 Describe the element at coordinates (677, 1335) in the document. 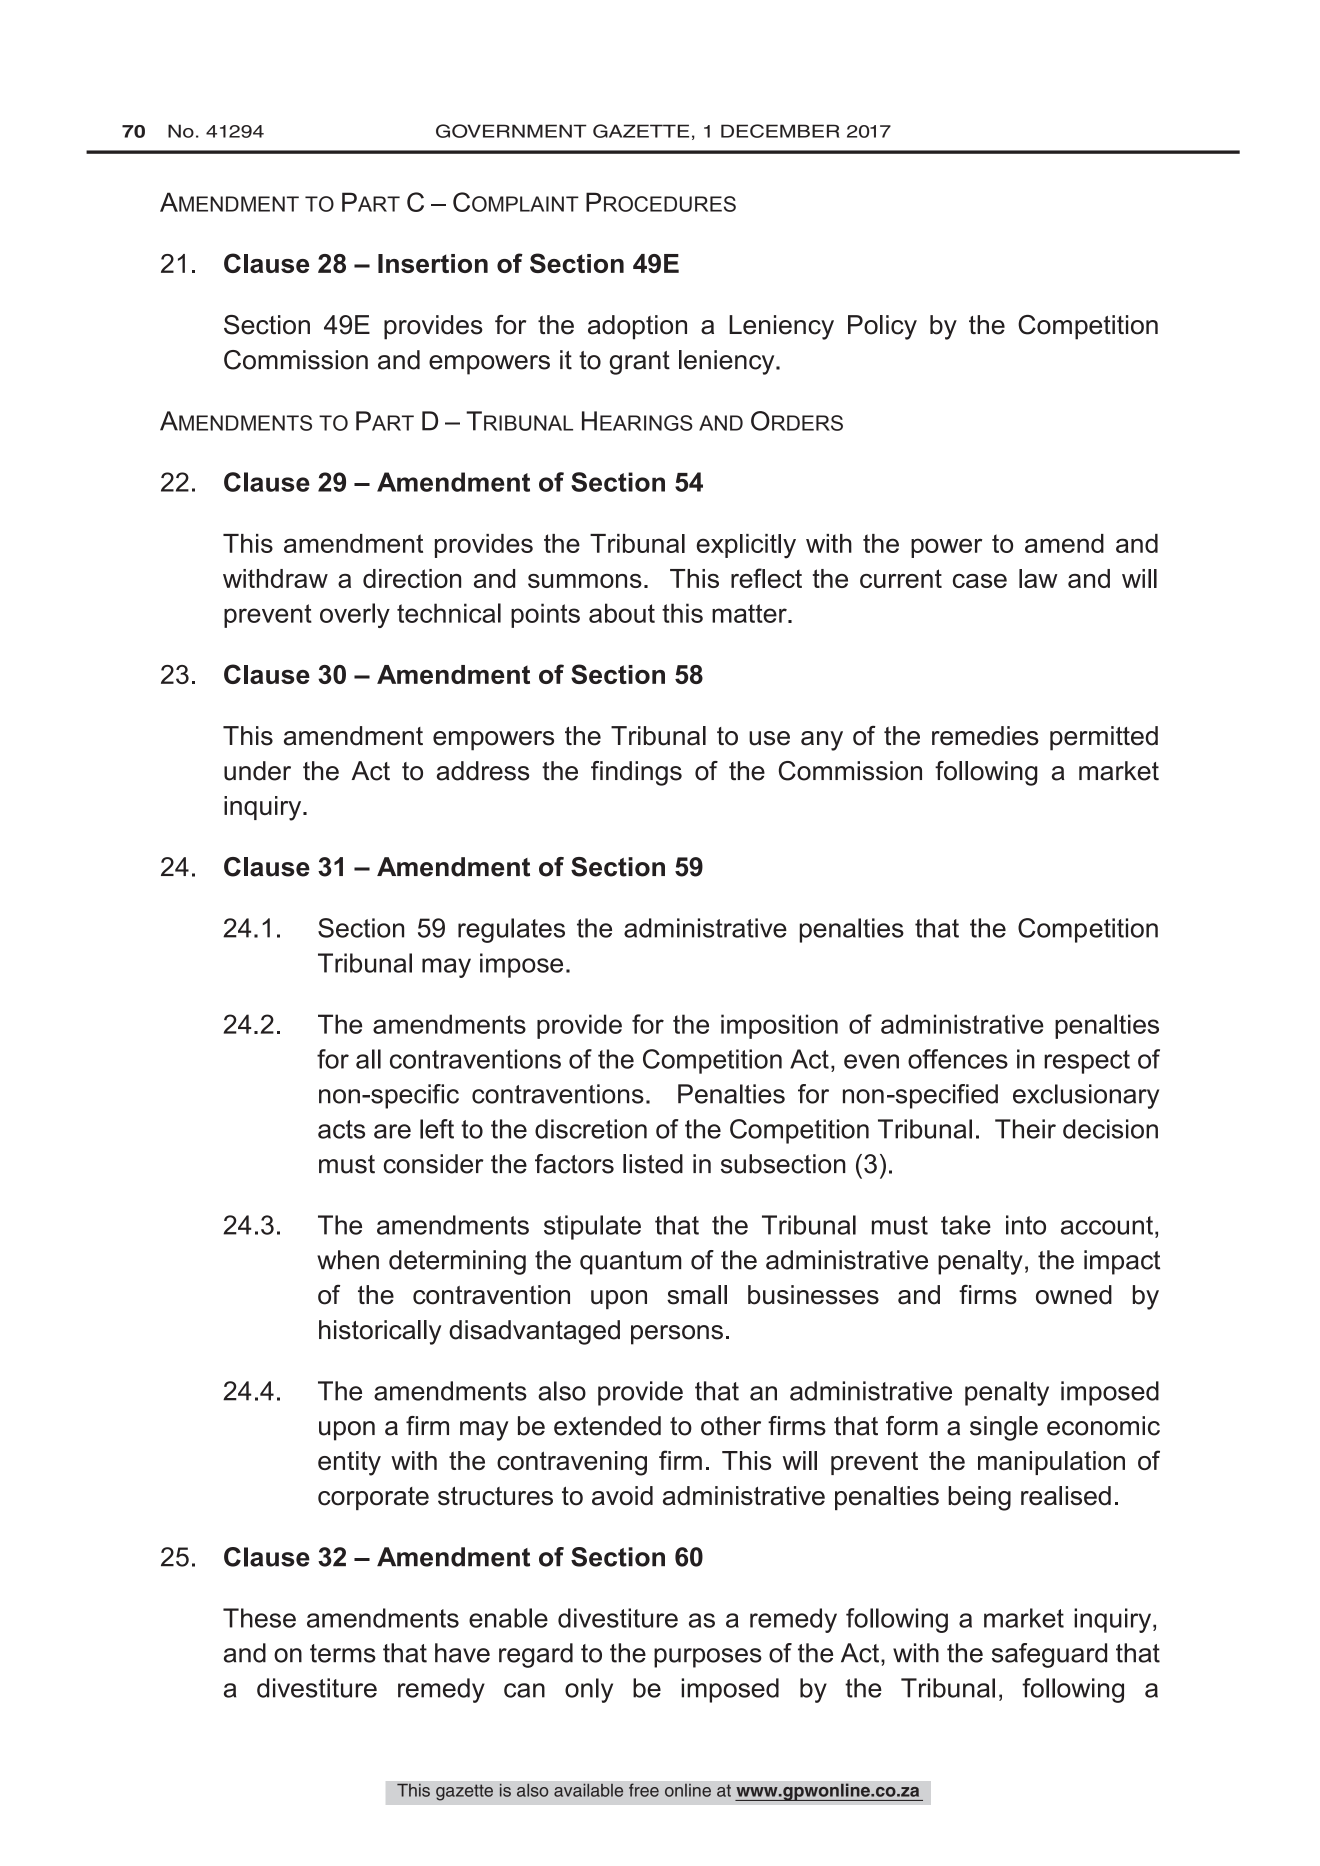

I see `persons` at that location.
